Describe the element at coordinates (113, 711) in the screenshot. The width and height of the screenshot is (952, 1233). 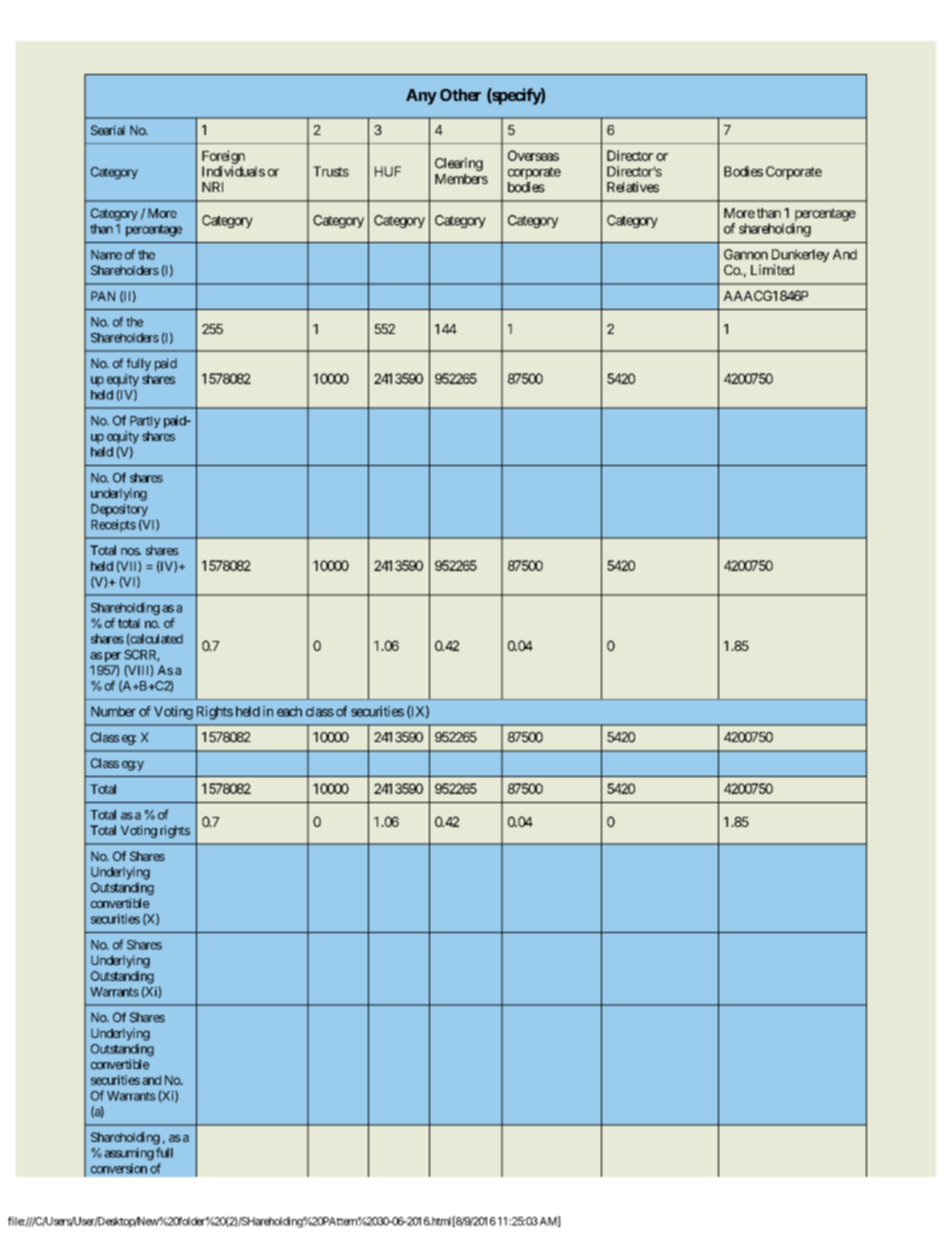
I see `Number` at that location.
